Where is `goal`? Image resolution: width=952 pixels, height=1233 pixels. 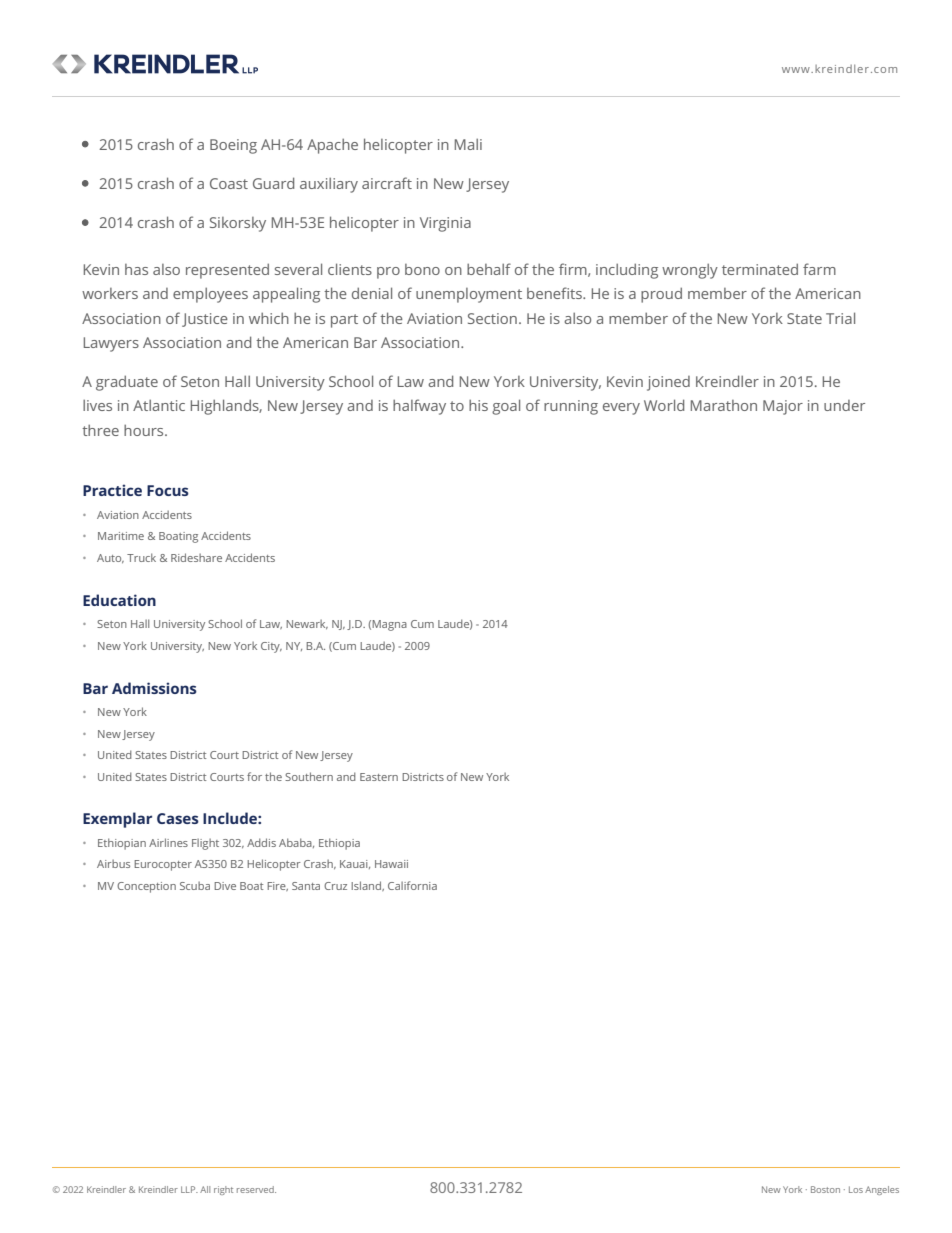 goal is located at coordinates (506, 407).
